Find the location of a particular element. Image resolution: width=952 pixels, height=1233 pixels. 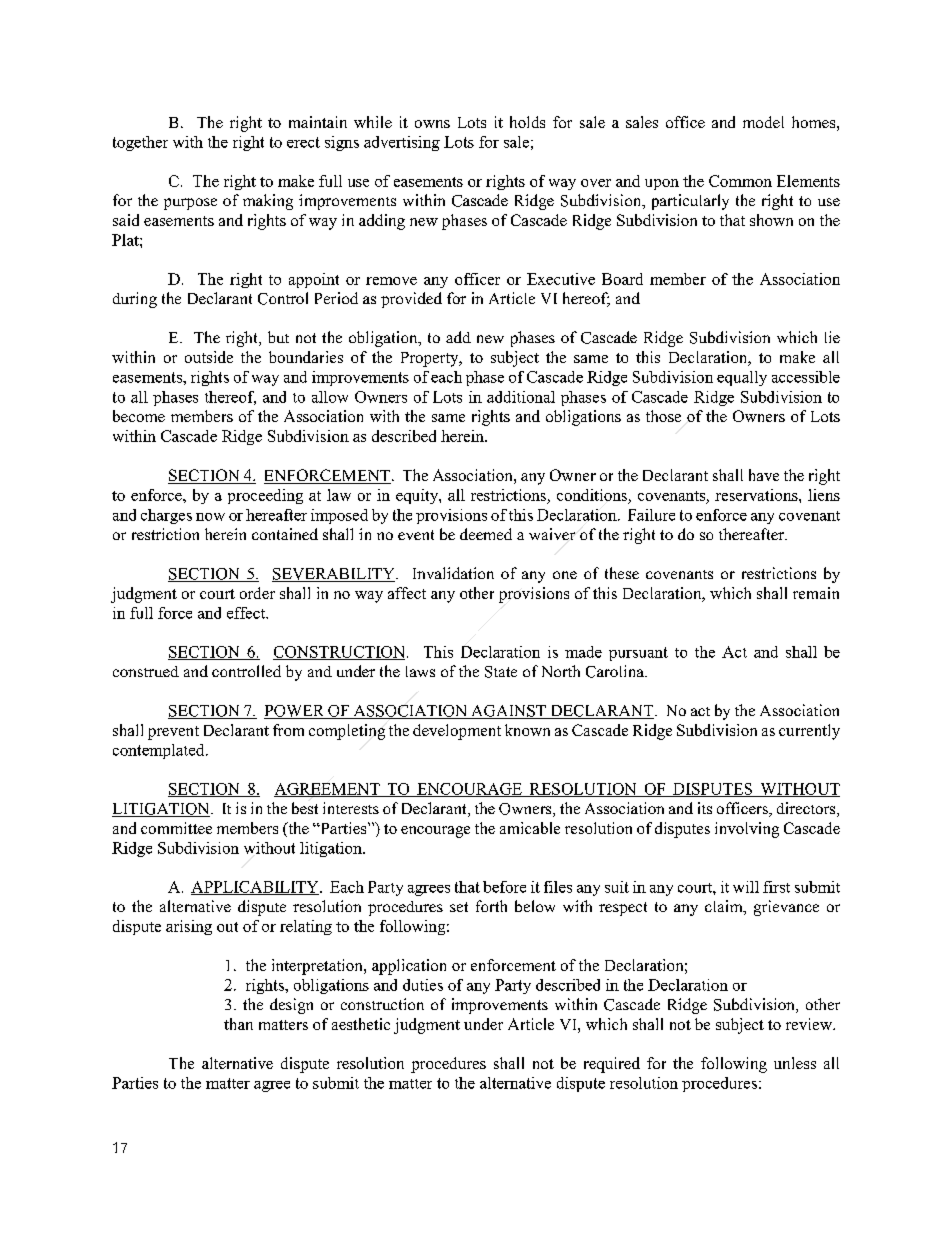

unless is located at coordinates (795, 1063).
